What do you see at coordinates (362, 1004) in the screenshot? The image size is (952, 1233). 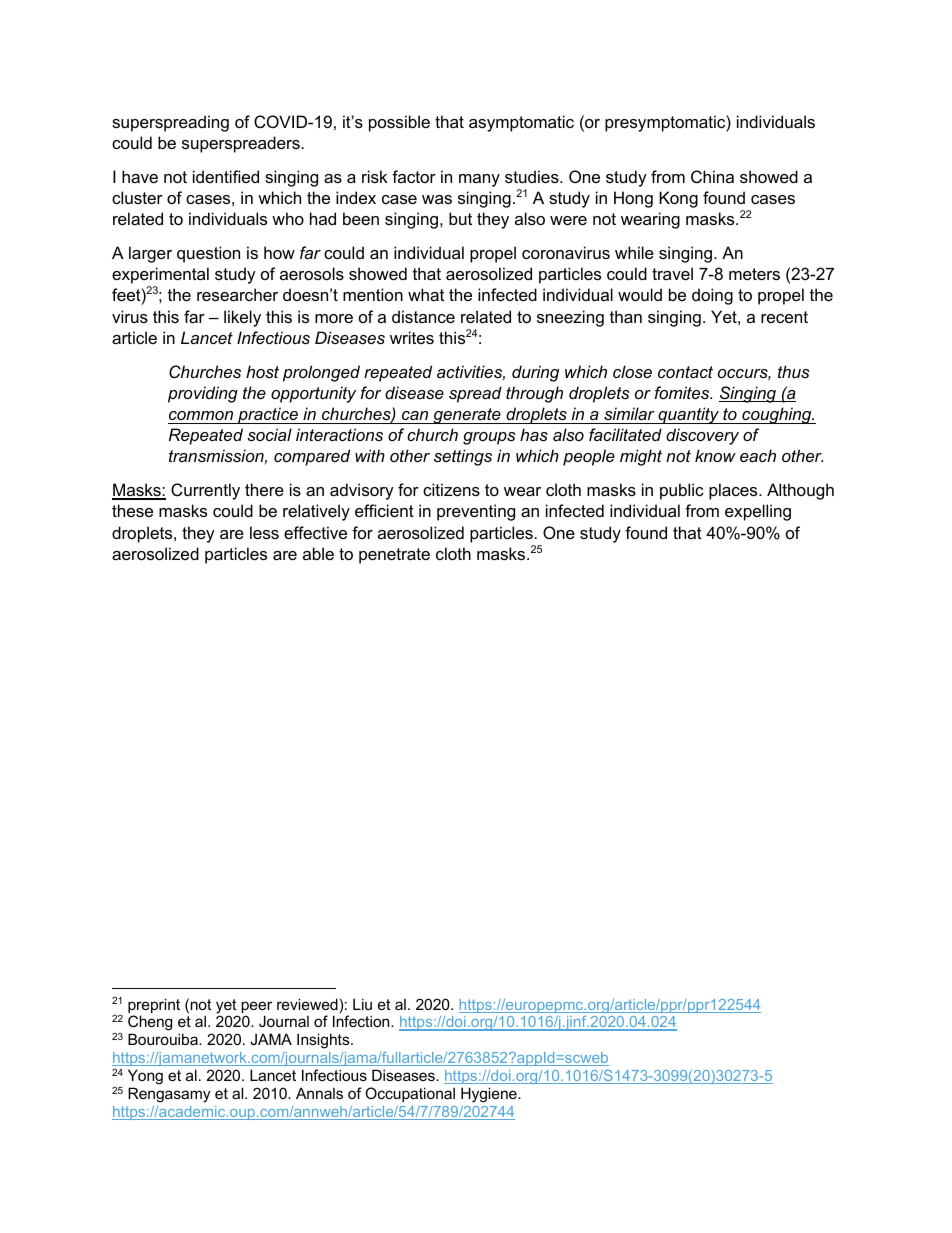 I see `Liu` at bounding box center [362, 1004].
